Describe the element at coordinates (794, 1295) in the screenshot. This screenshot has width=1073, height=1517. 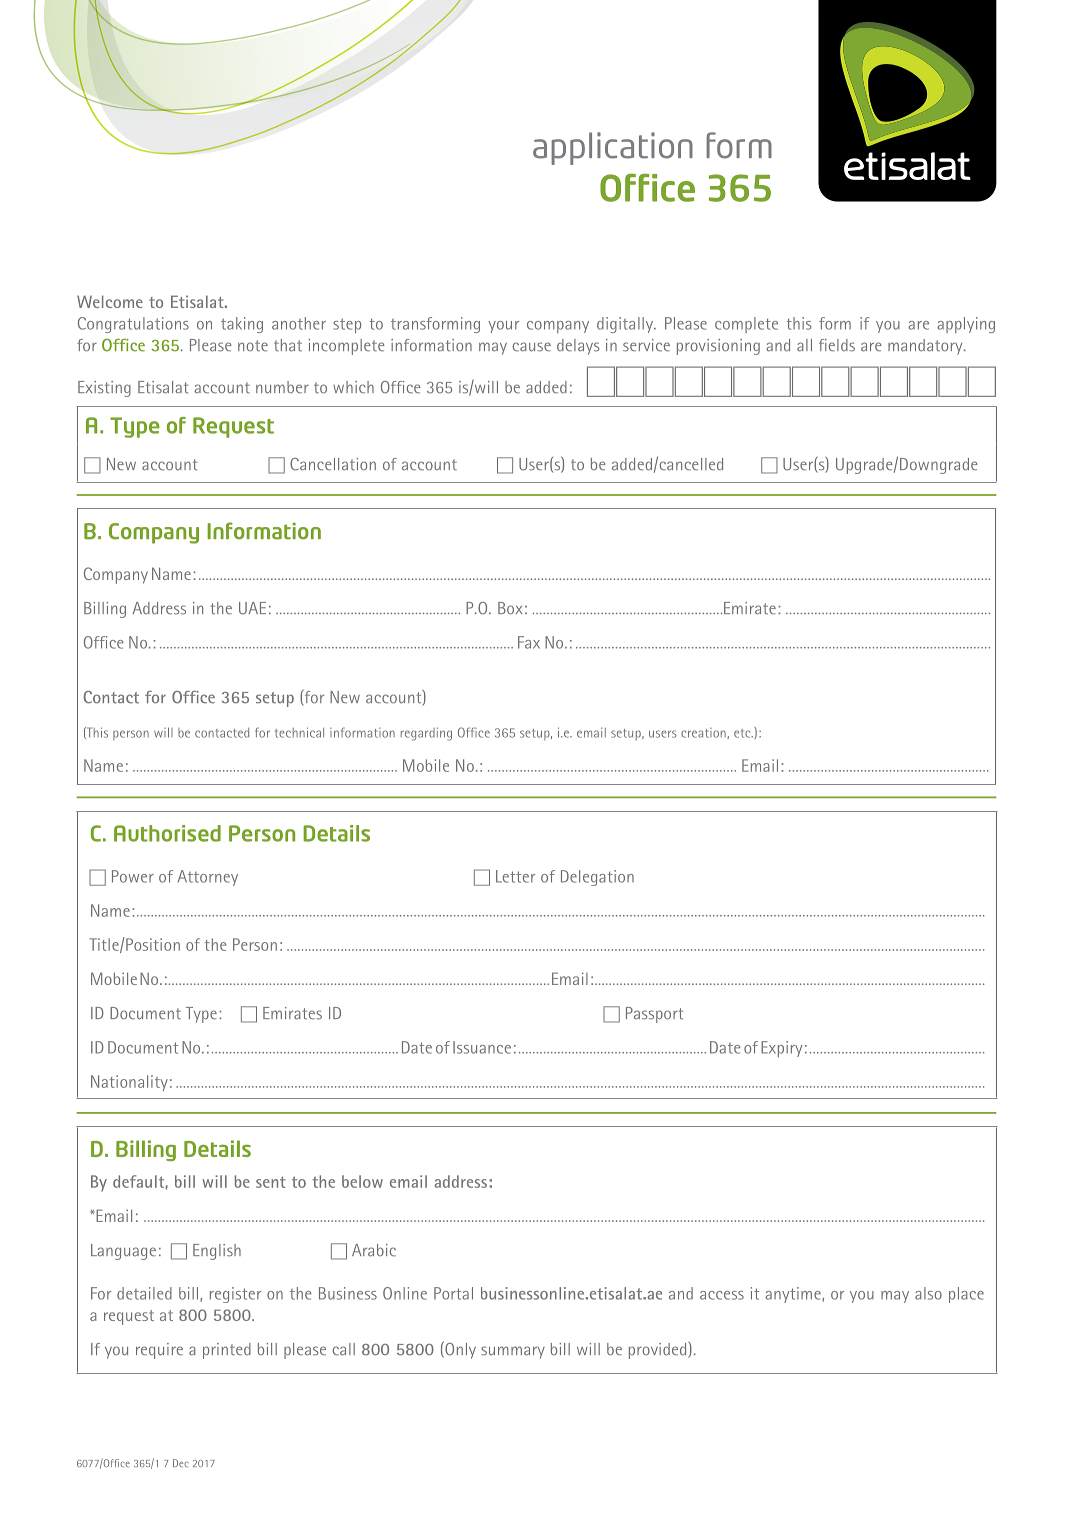
I see `anytime` at that location.
